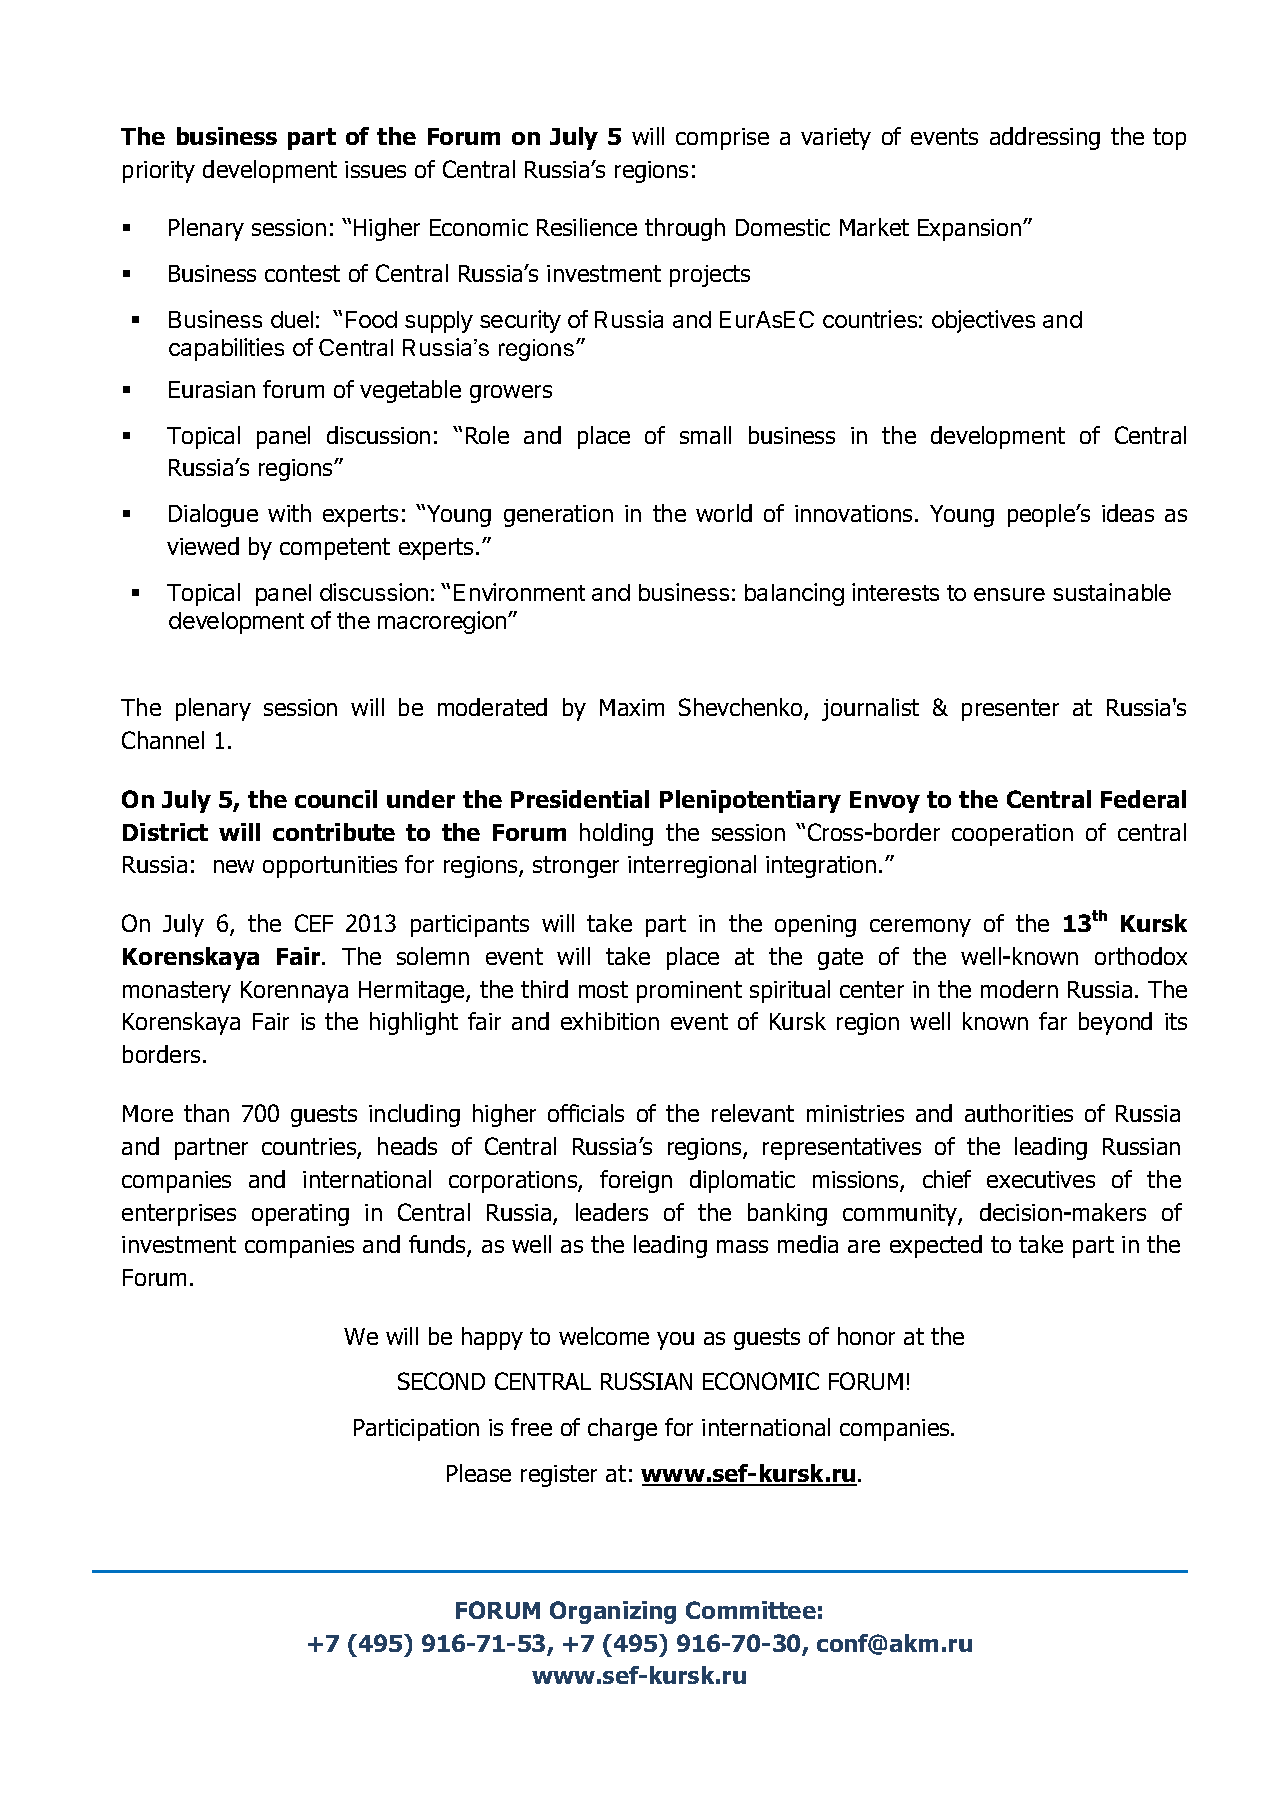 This screenshot has height=1809, width=1279. What do you see at coordinates (206, 1113) in the screenshot?
I see `than` at bounding box center [206, 1113].
